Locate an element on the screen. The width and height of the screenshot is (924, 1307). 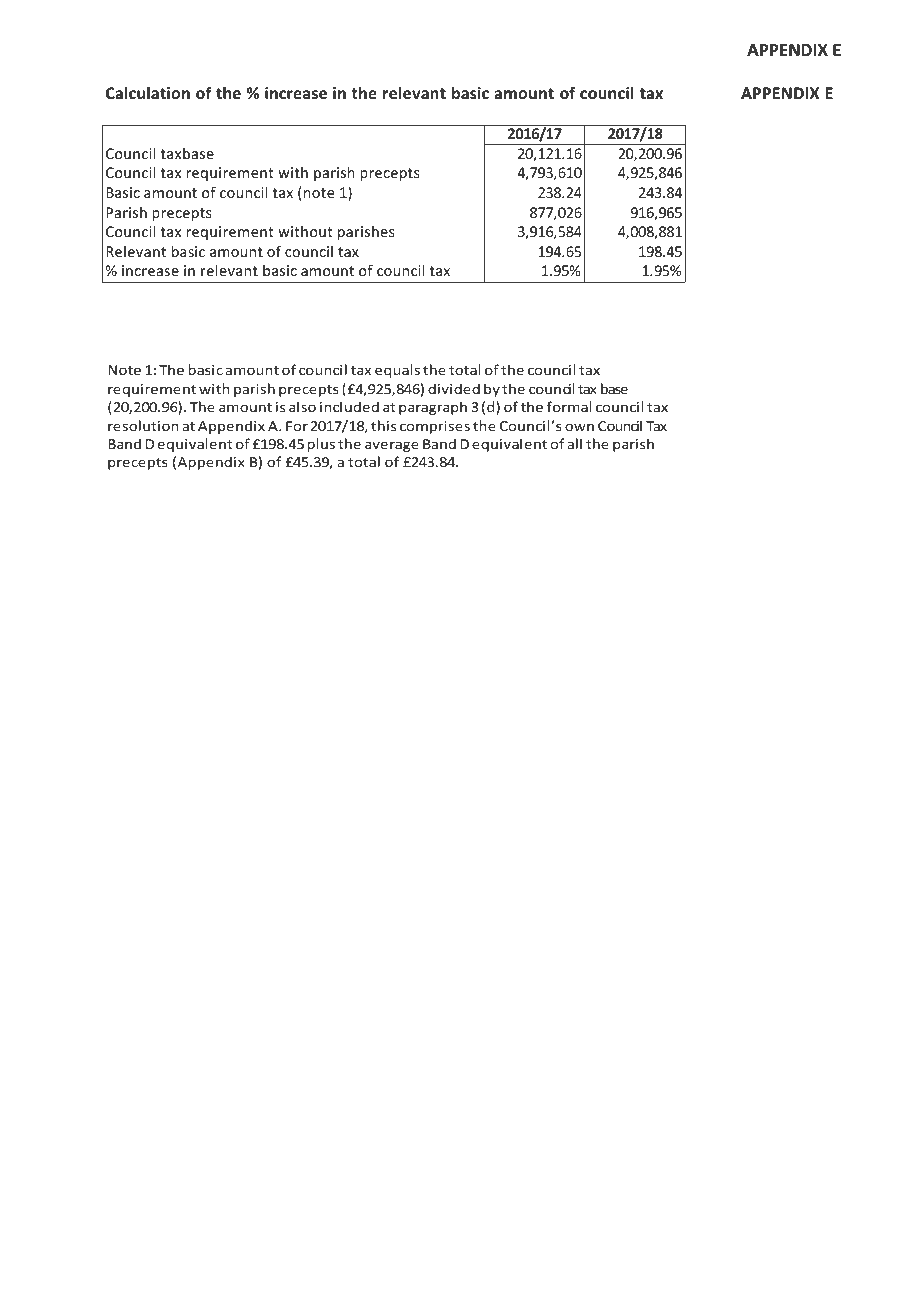
resolution is located at coordinates (143, 425).
